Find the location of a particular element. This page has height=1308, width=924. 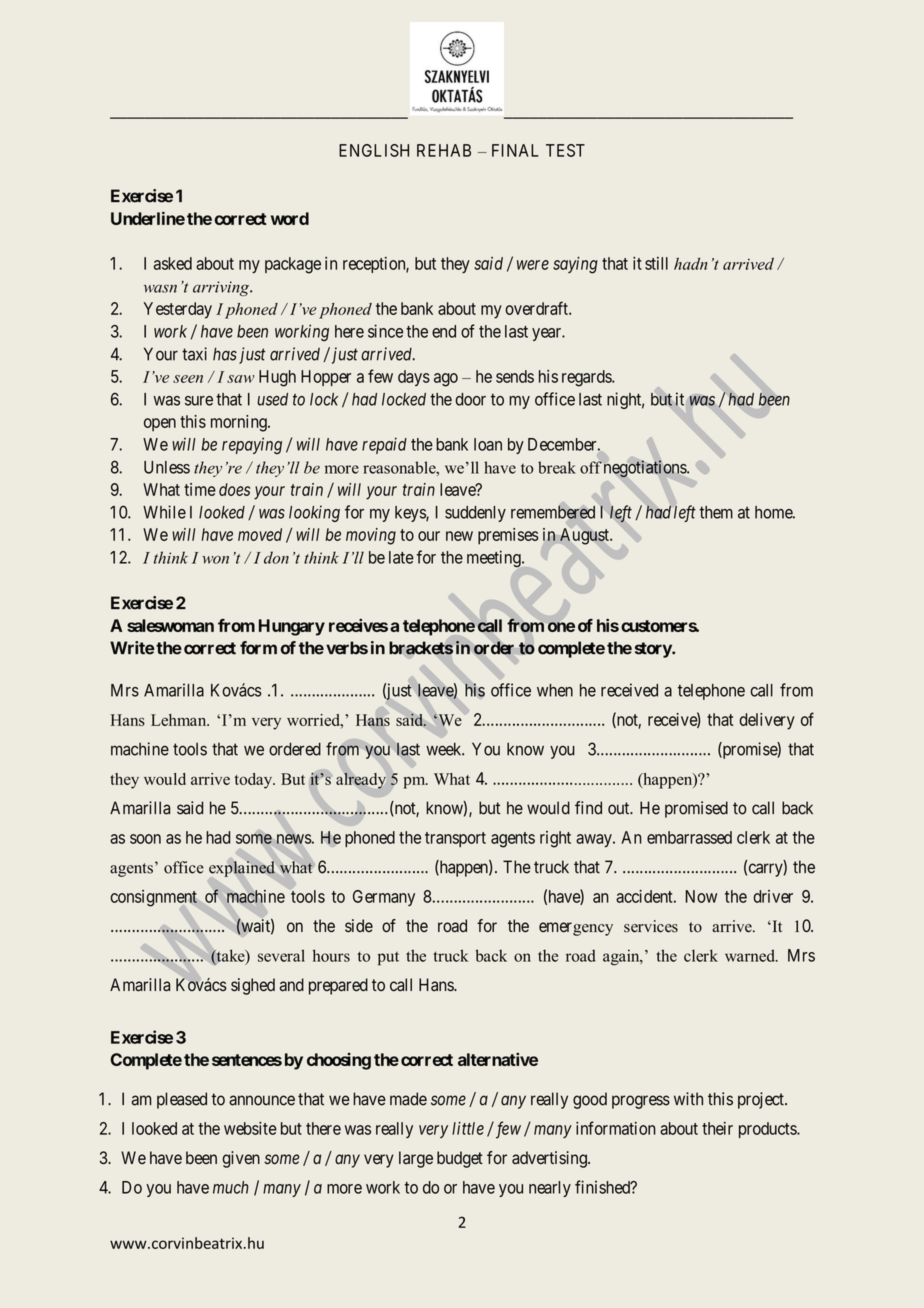

given is located at coordinates (241, 1159).
